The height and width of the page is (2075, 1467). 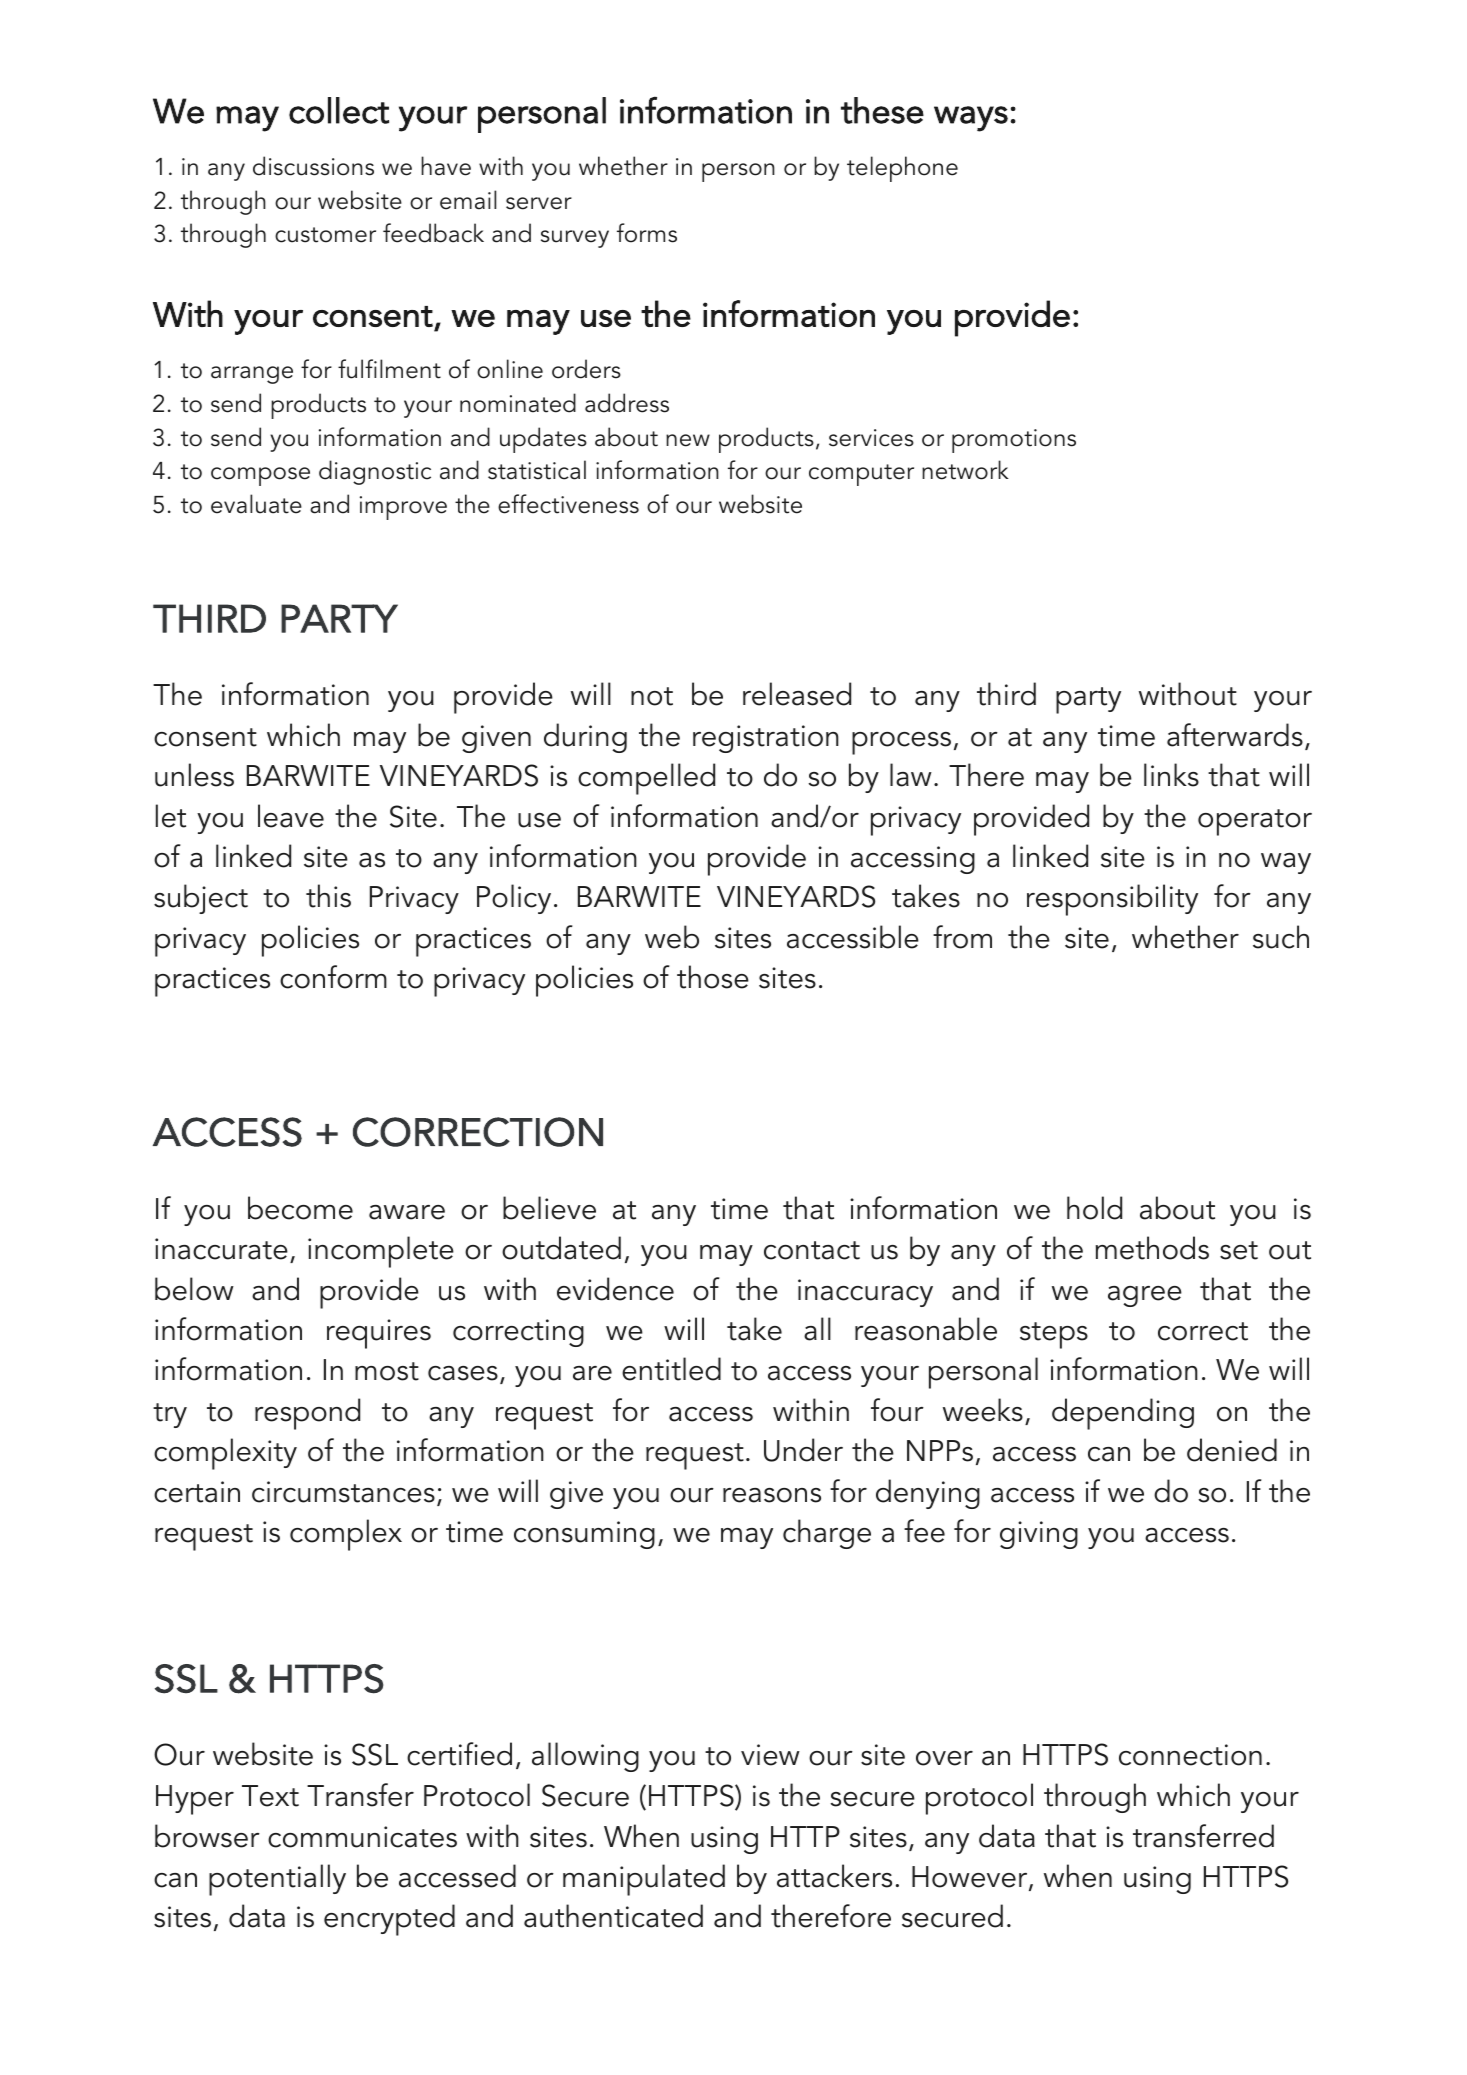 I want to click on responsibility, so click(x=1112, y=900).
